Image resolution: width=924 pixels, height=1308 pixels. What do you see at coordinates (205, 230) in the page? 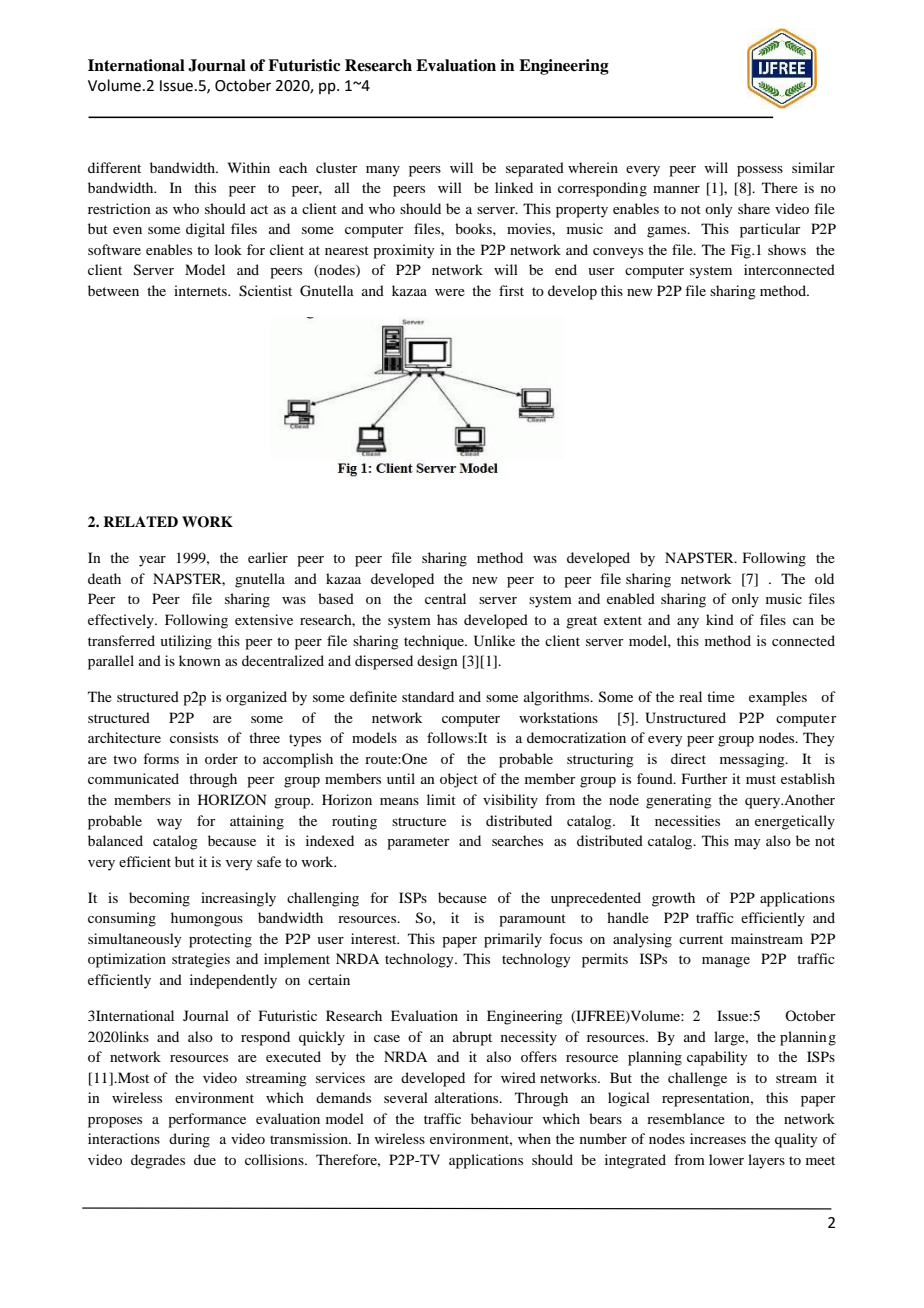
I see `digital` at bounding box center [205, 230].
